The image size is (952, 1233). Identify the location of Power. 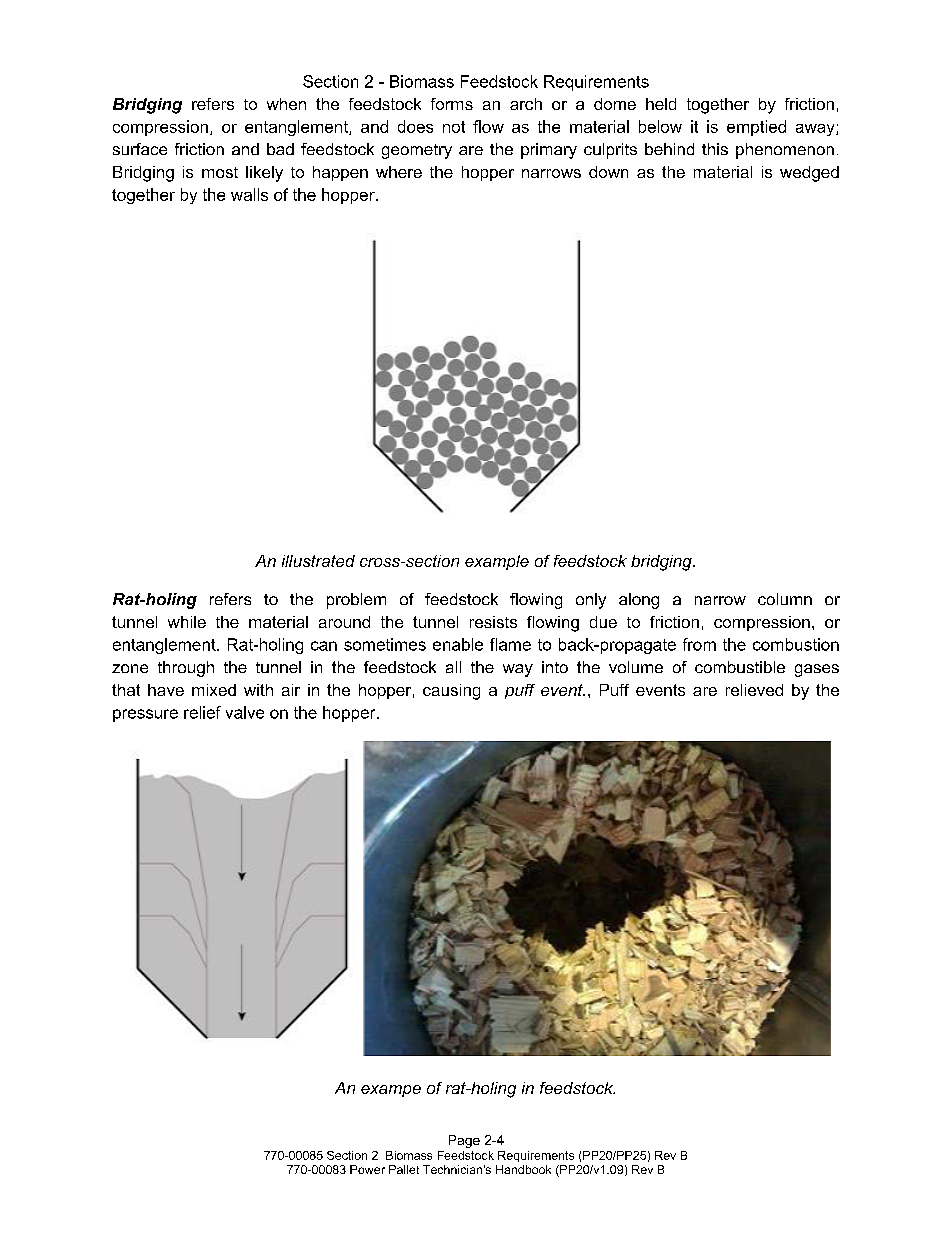
(367, 1169).
